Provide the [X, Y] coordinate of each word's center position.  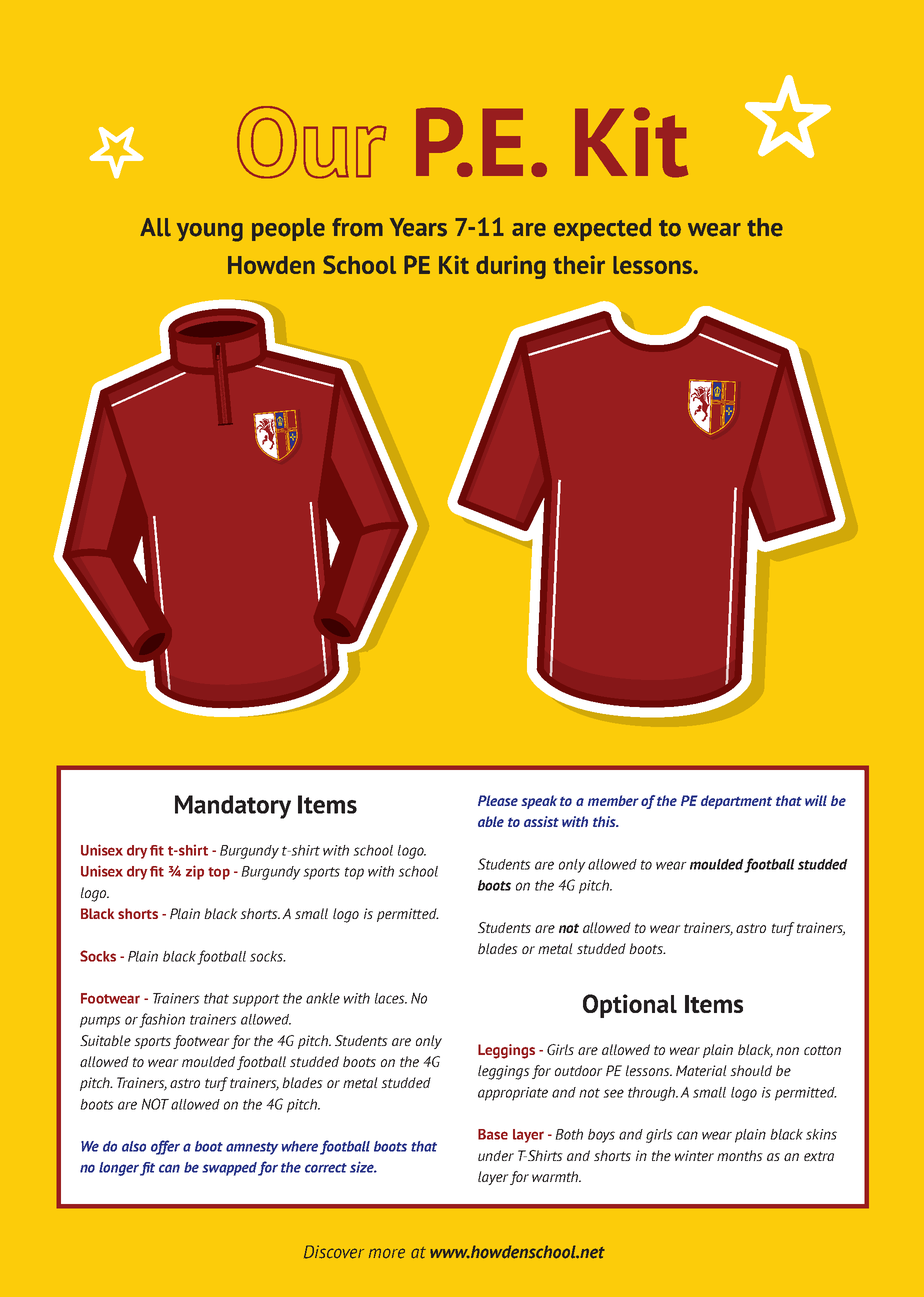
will [816, 800]
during [511, 267]
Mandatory [233, 807]
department [736, 802]
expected [602, 229]
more [387, 1253]
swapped [229, 1169]
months [740, 1155]
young [210, 232]
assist [541, 821]
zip [195, 872]
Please [498, 800]
